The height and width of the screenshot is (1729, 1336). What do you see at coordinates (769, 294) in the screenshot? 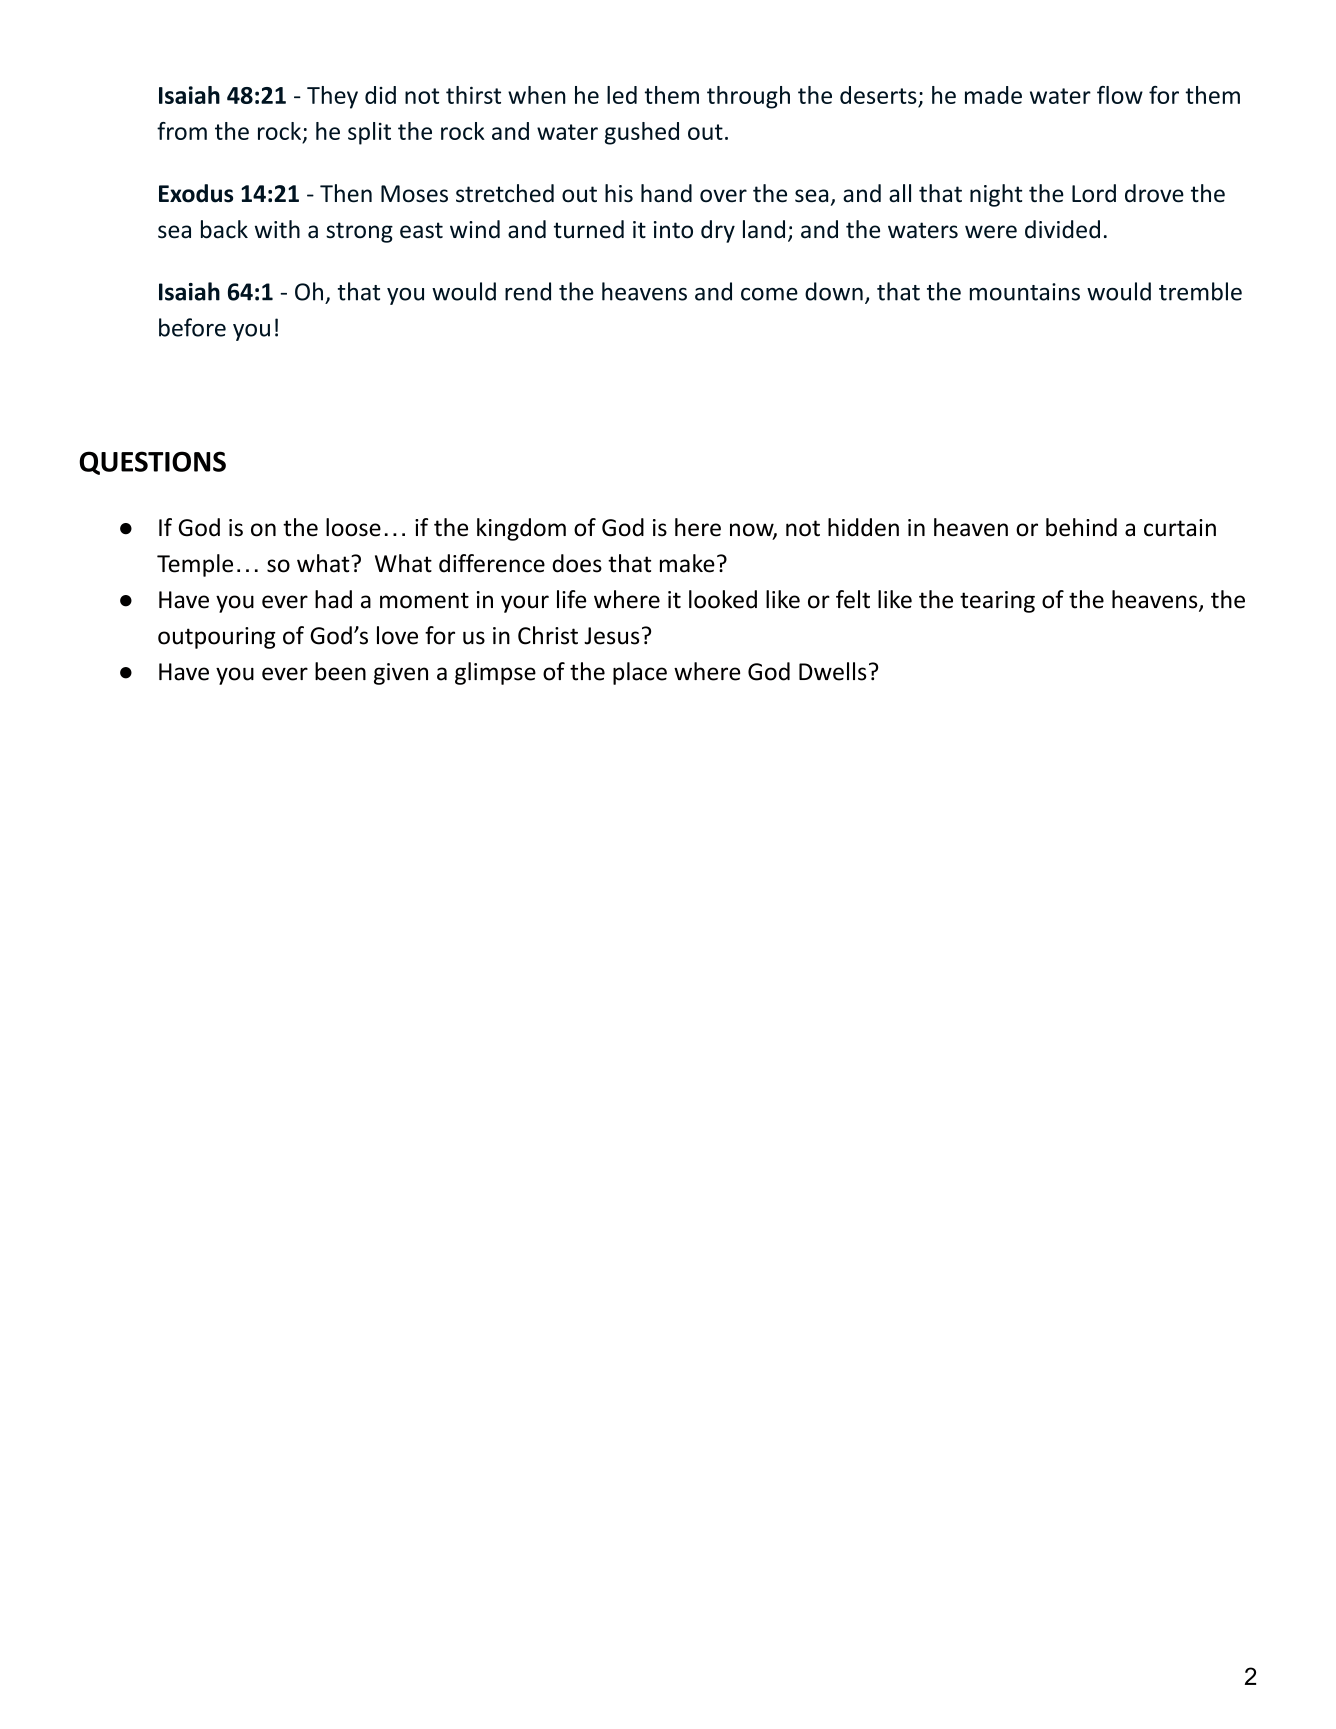
I see `come` at bounding box center [769, 294].
